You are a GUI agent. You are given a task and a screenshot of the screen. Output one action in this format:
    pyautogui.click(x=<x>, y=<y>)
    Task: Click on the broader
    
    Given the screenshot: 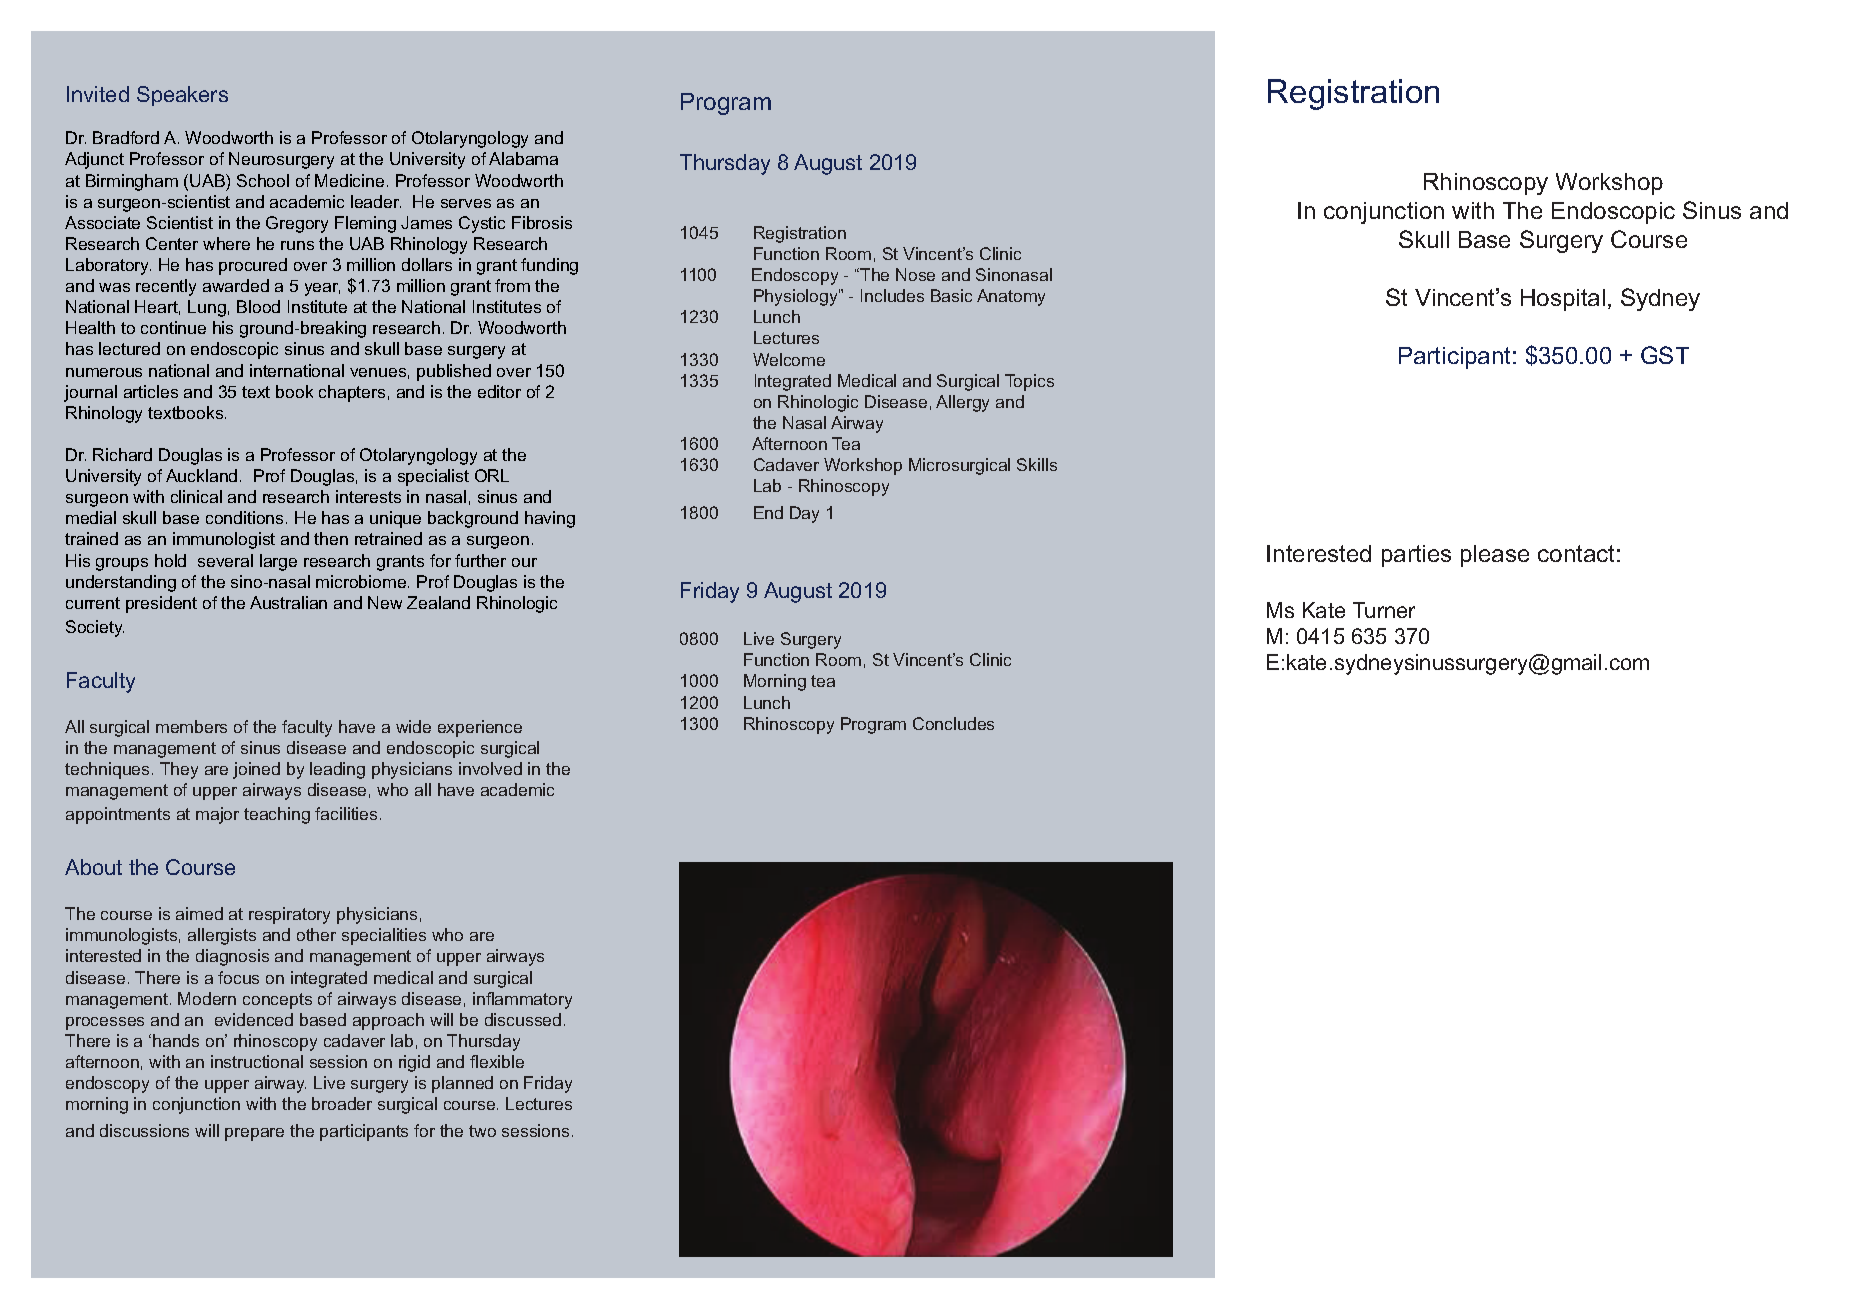 What is the action you would take?
    pyautogui.click(x=342, y=1103)
